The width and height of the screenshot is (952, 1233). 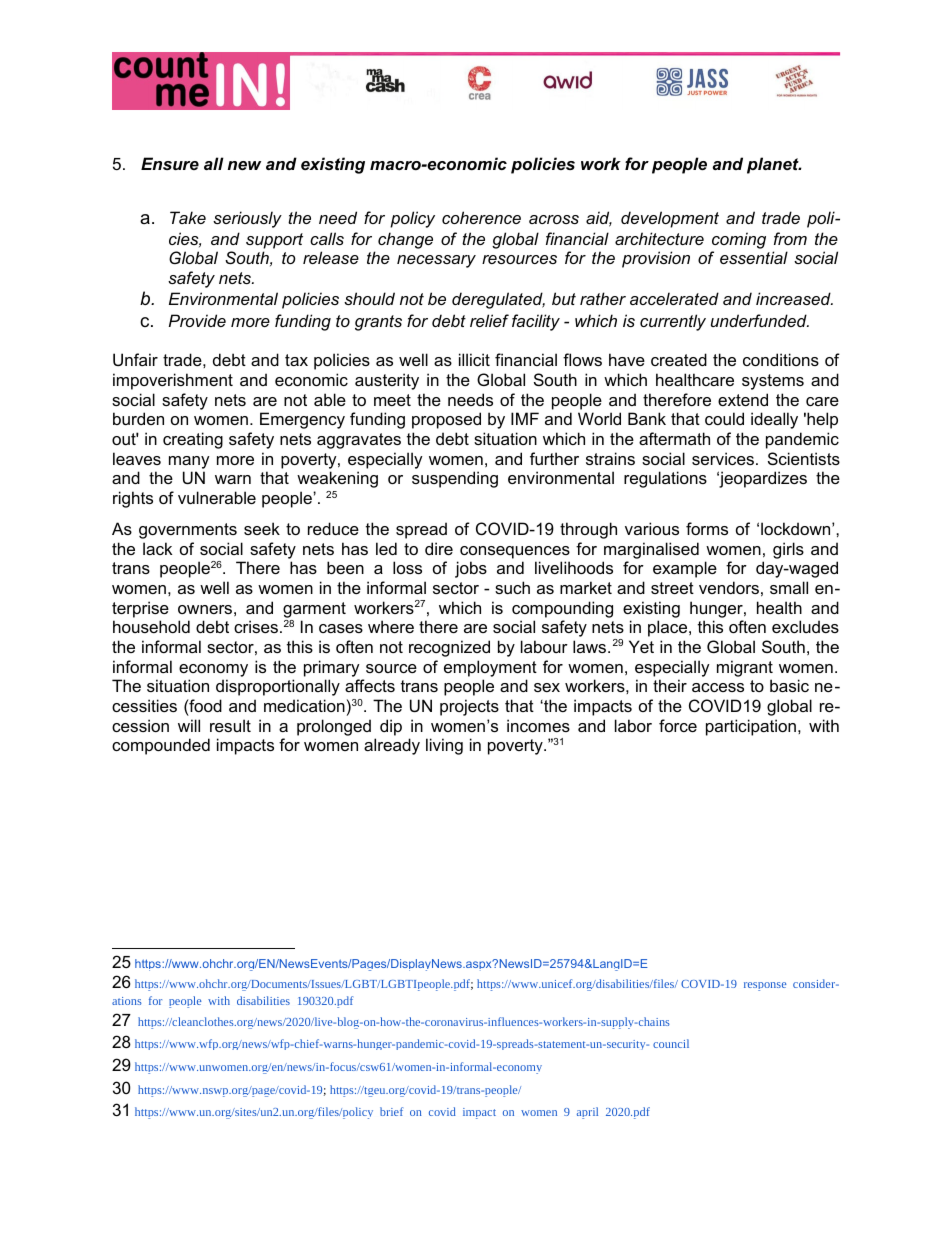 I want to click on services, so click(x=723, y=458).
